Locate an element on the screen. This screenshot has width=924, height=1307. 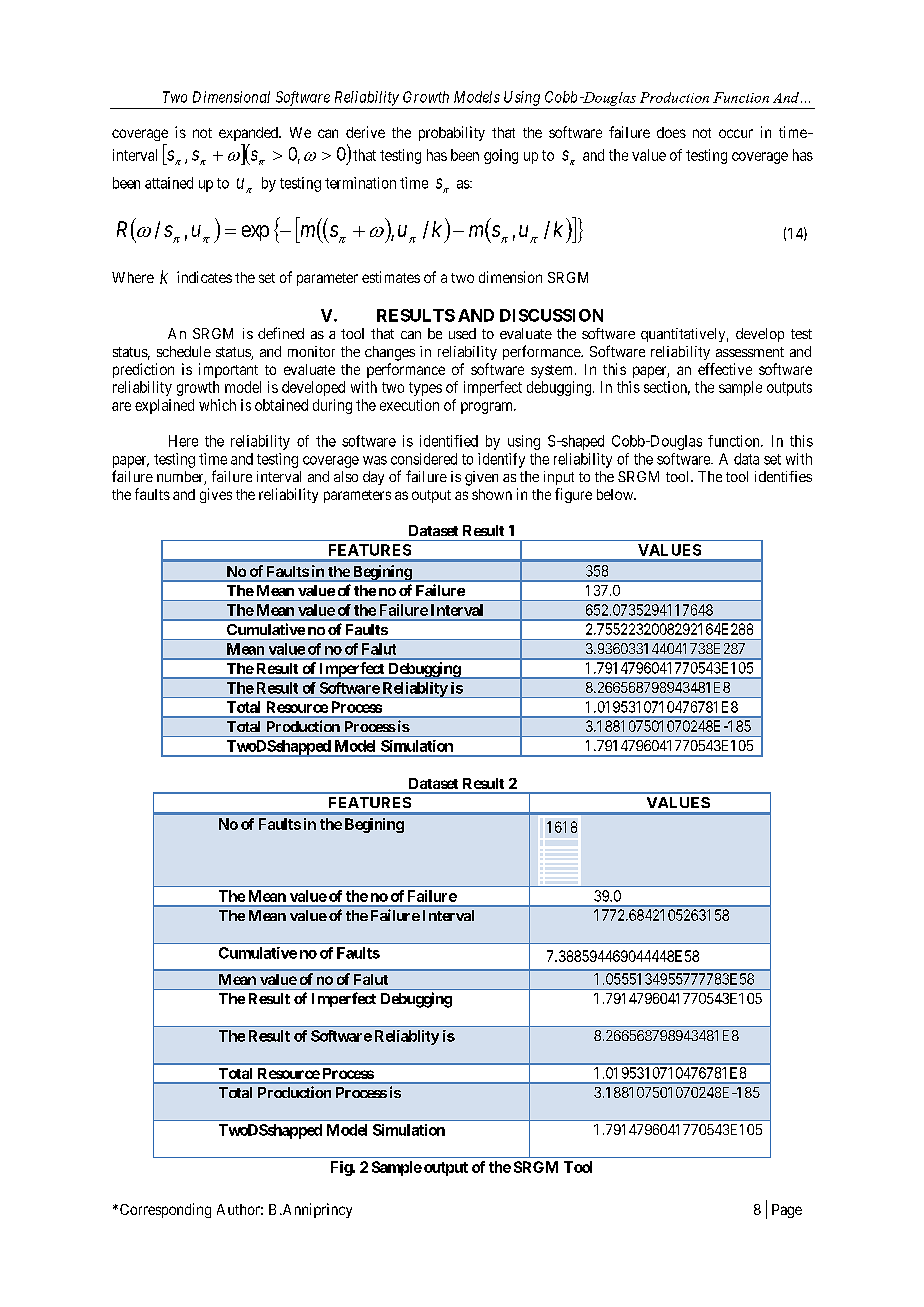
Corresponding is located at coordinates (164, 1210).
